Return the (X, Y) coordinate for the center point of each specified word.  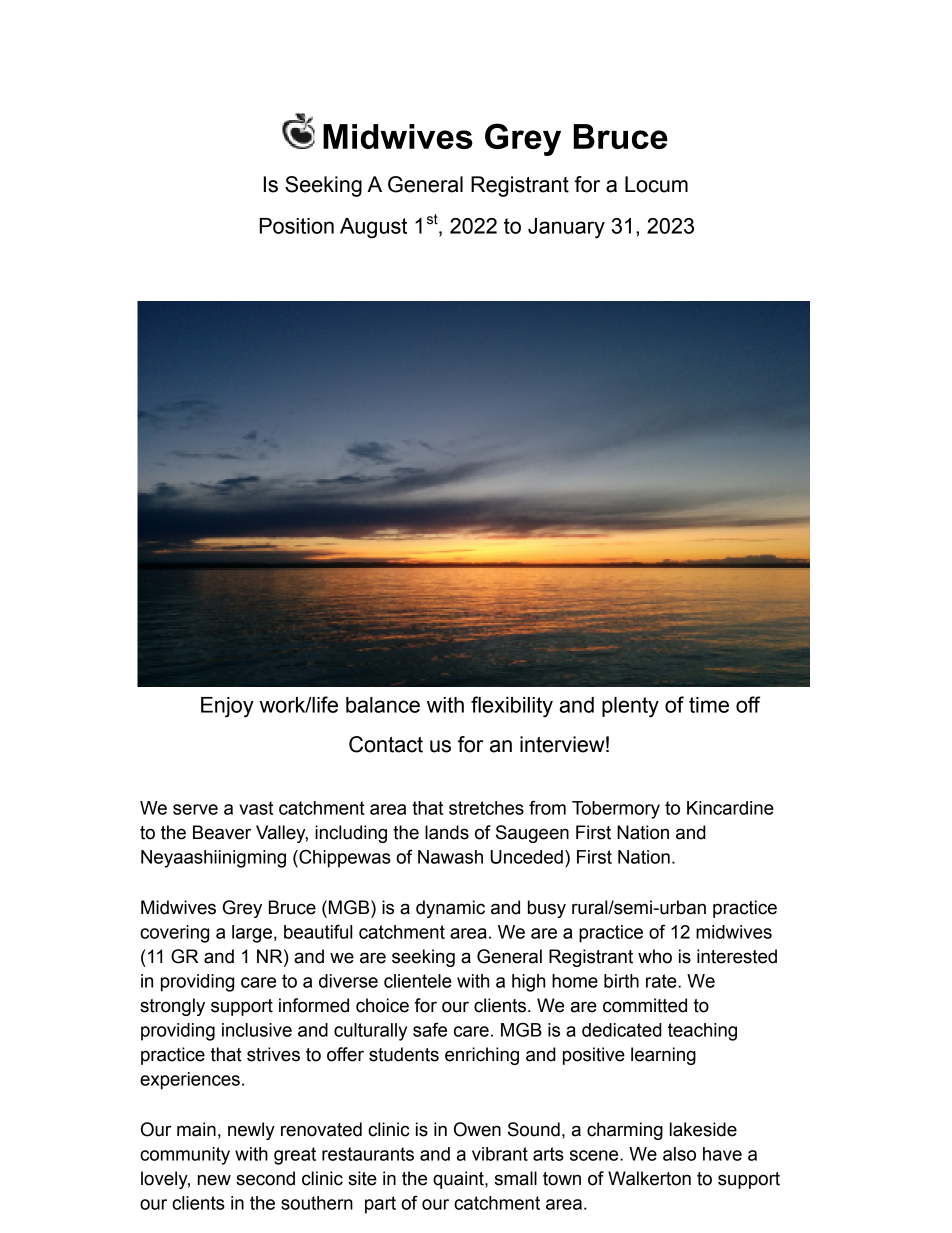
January (566, 228)
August (373, 228)
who (655, 956)
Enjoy (227, 707)
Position (297, 226)
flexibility (512, 707)
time (709, 705)
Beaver (222, 832)
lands (447, 832)
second (265, 1178)
